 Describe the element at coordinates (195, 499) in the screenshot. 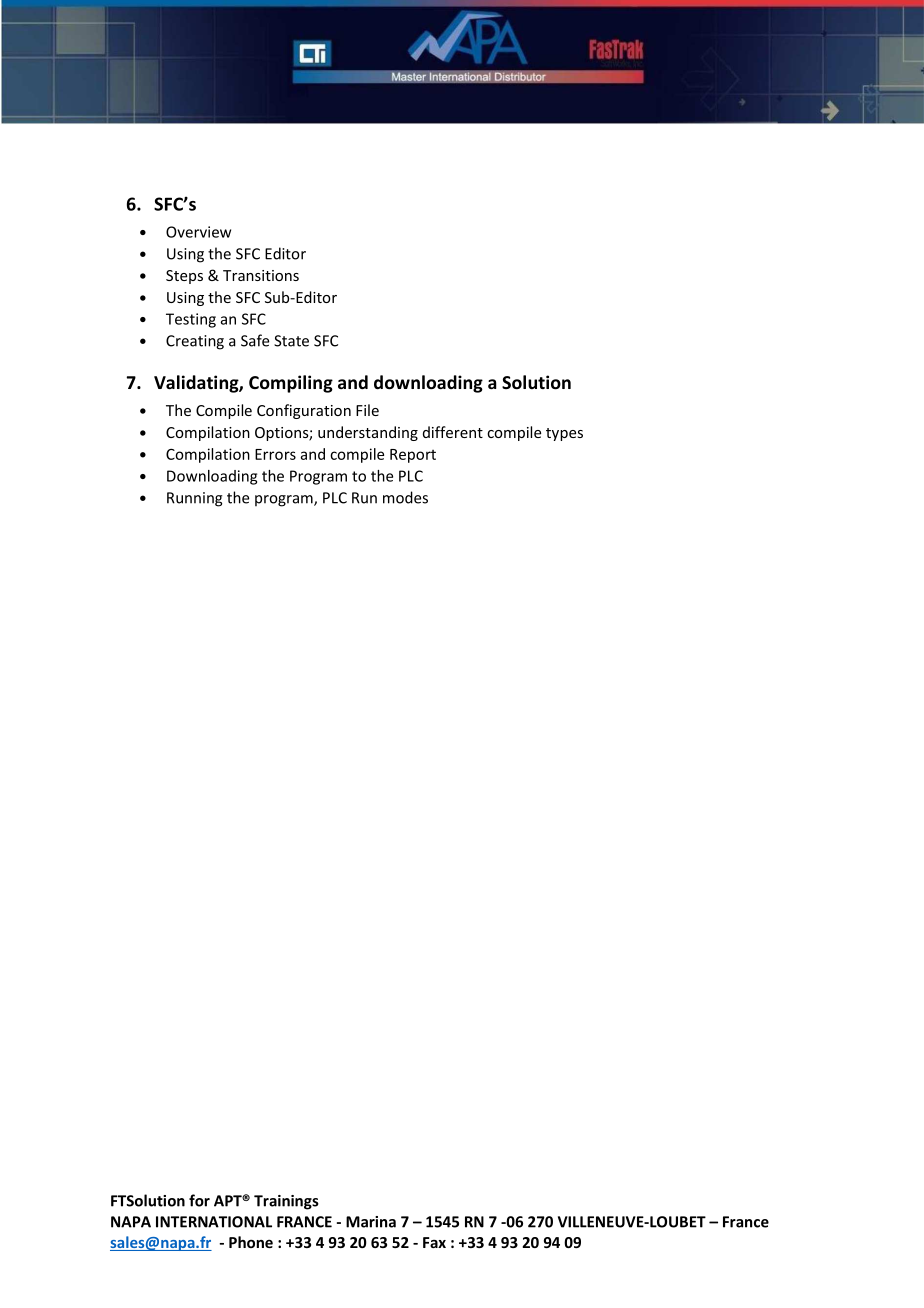

I see `Running` at that location.
